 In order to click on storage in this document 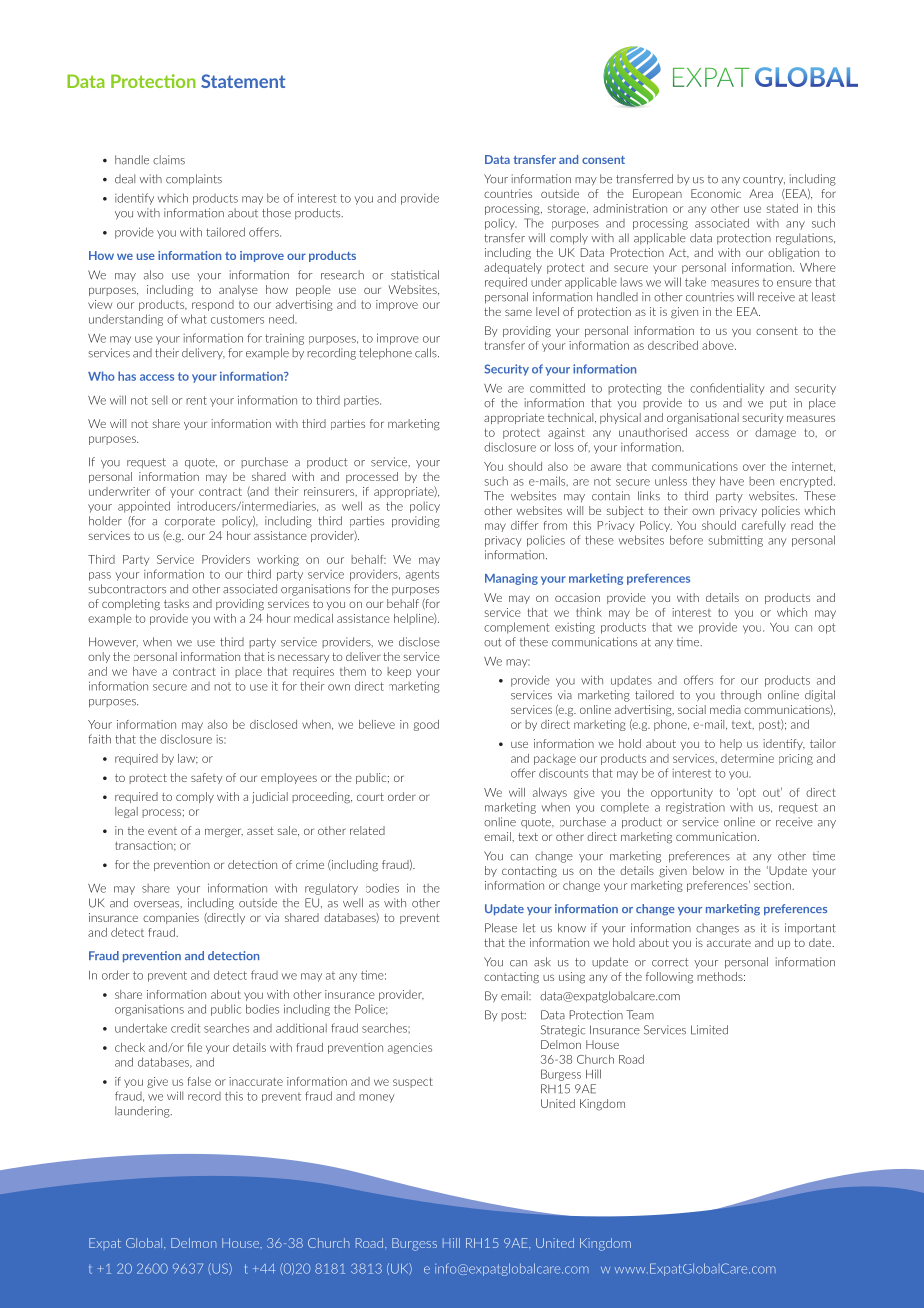, I will do `click(568, 210)`.
